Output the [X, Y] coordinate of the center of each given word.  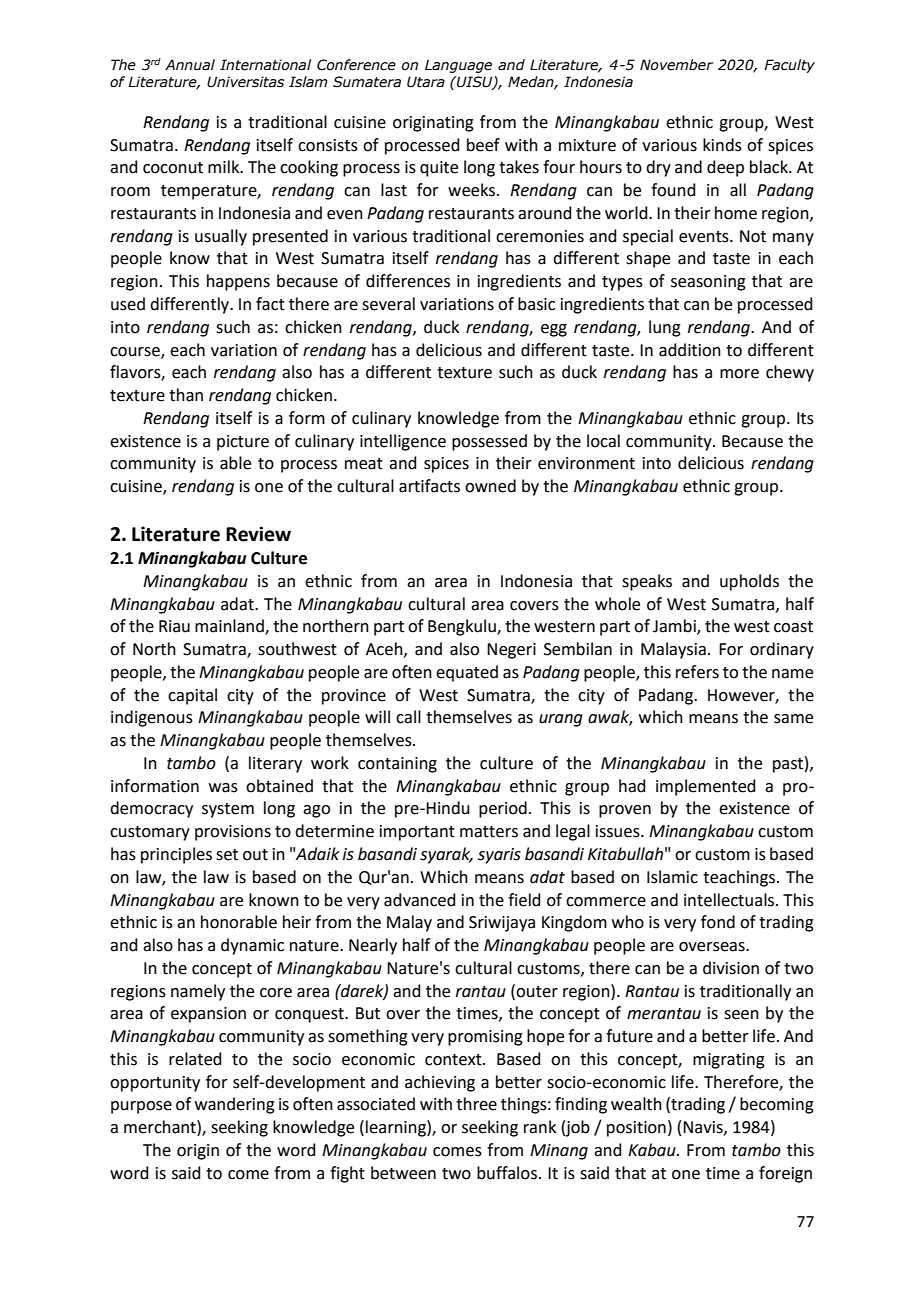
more [739, 374]
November [676, 65]
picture [243, 443]
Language [458, 66]
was [223, 788]
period [503, 809]
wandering [235, 1105]
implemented [706, 787]
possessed [489, 442]
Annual [190, 65]
